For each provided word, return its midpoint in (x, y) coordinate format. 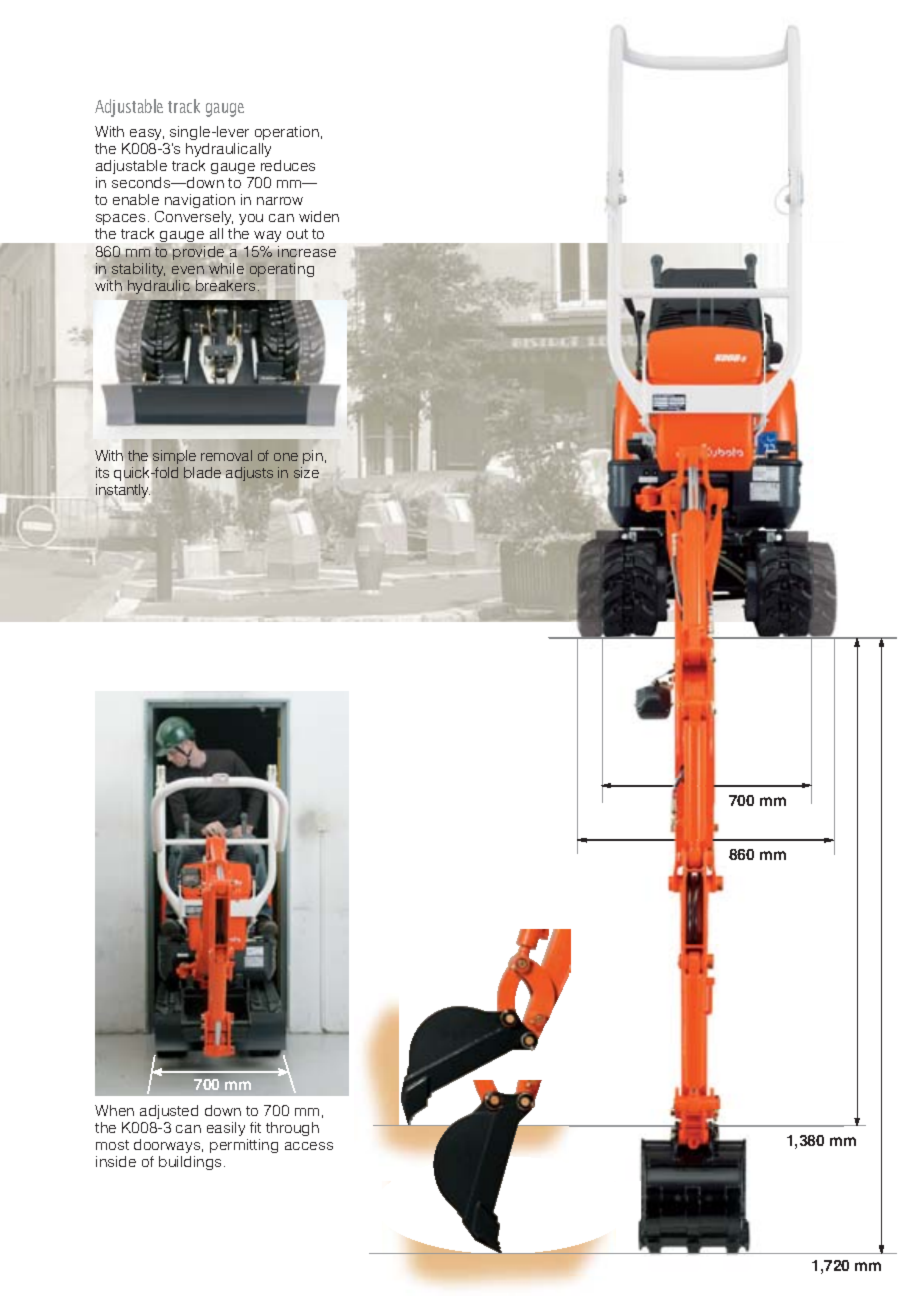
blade (202, 472)
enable (136, 199)
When (114, 1110)
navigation (200, 203)
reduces (288, 165)
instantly (123, 491)
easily (226, 1129)
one (286, 457)
